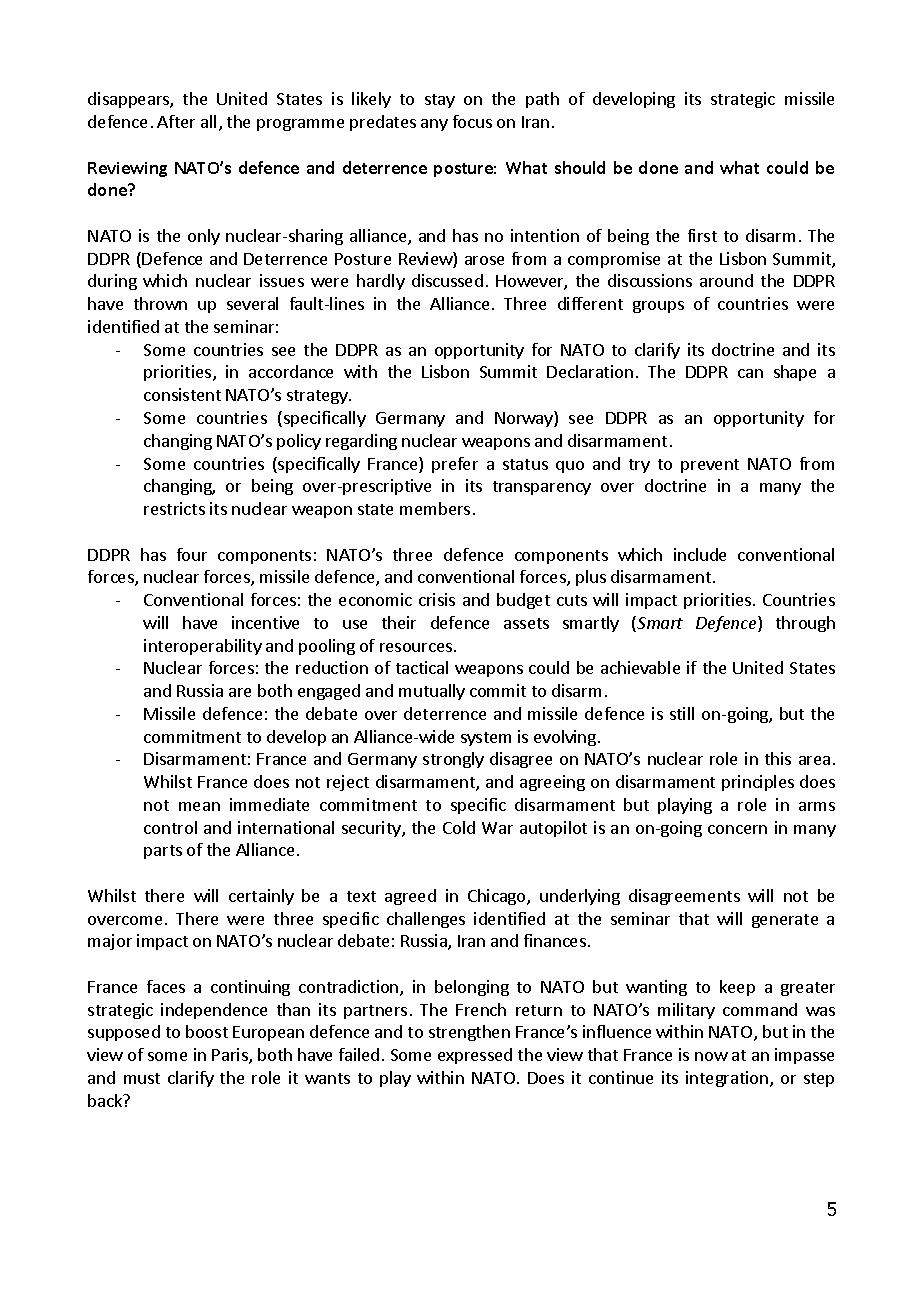 The image size is (924, 1308). I want to click on prefer, so click(455, 465).
